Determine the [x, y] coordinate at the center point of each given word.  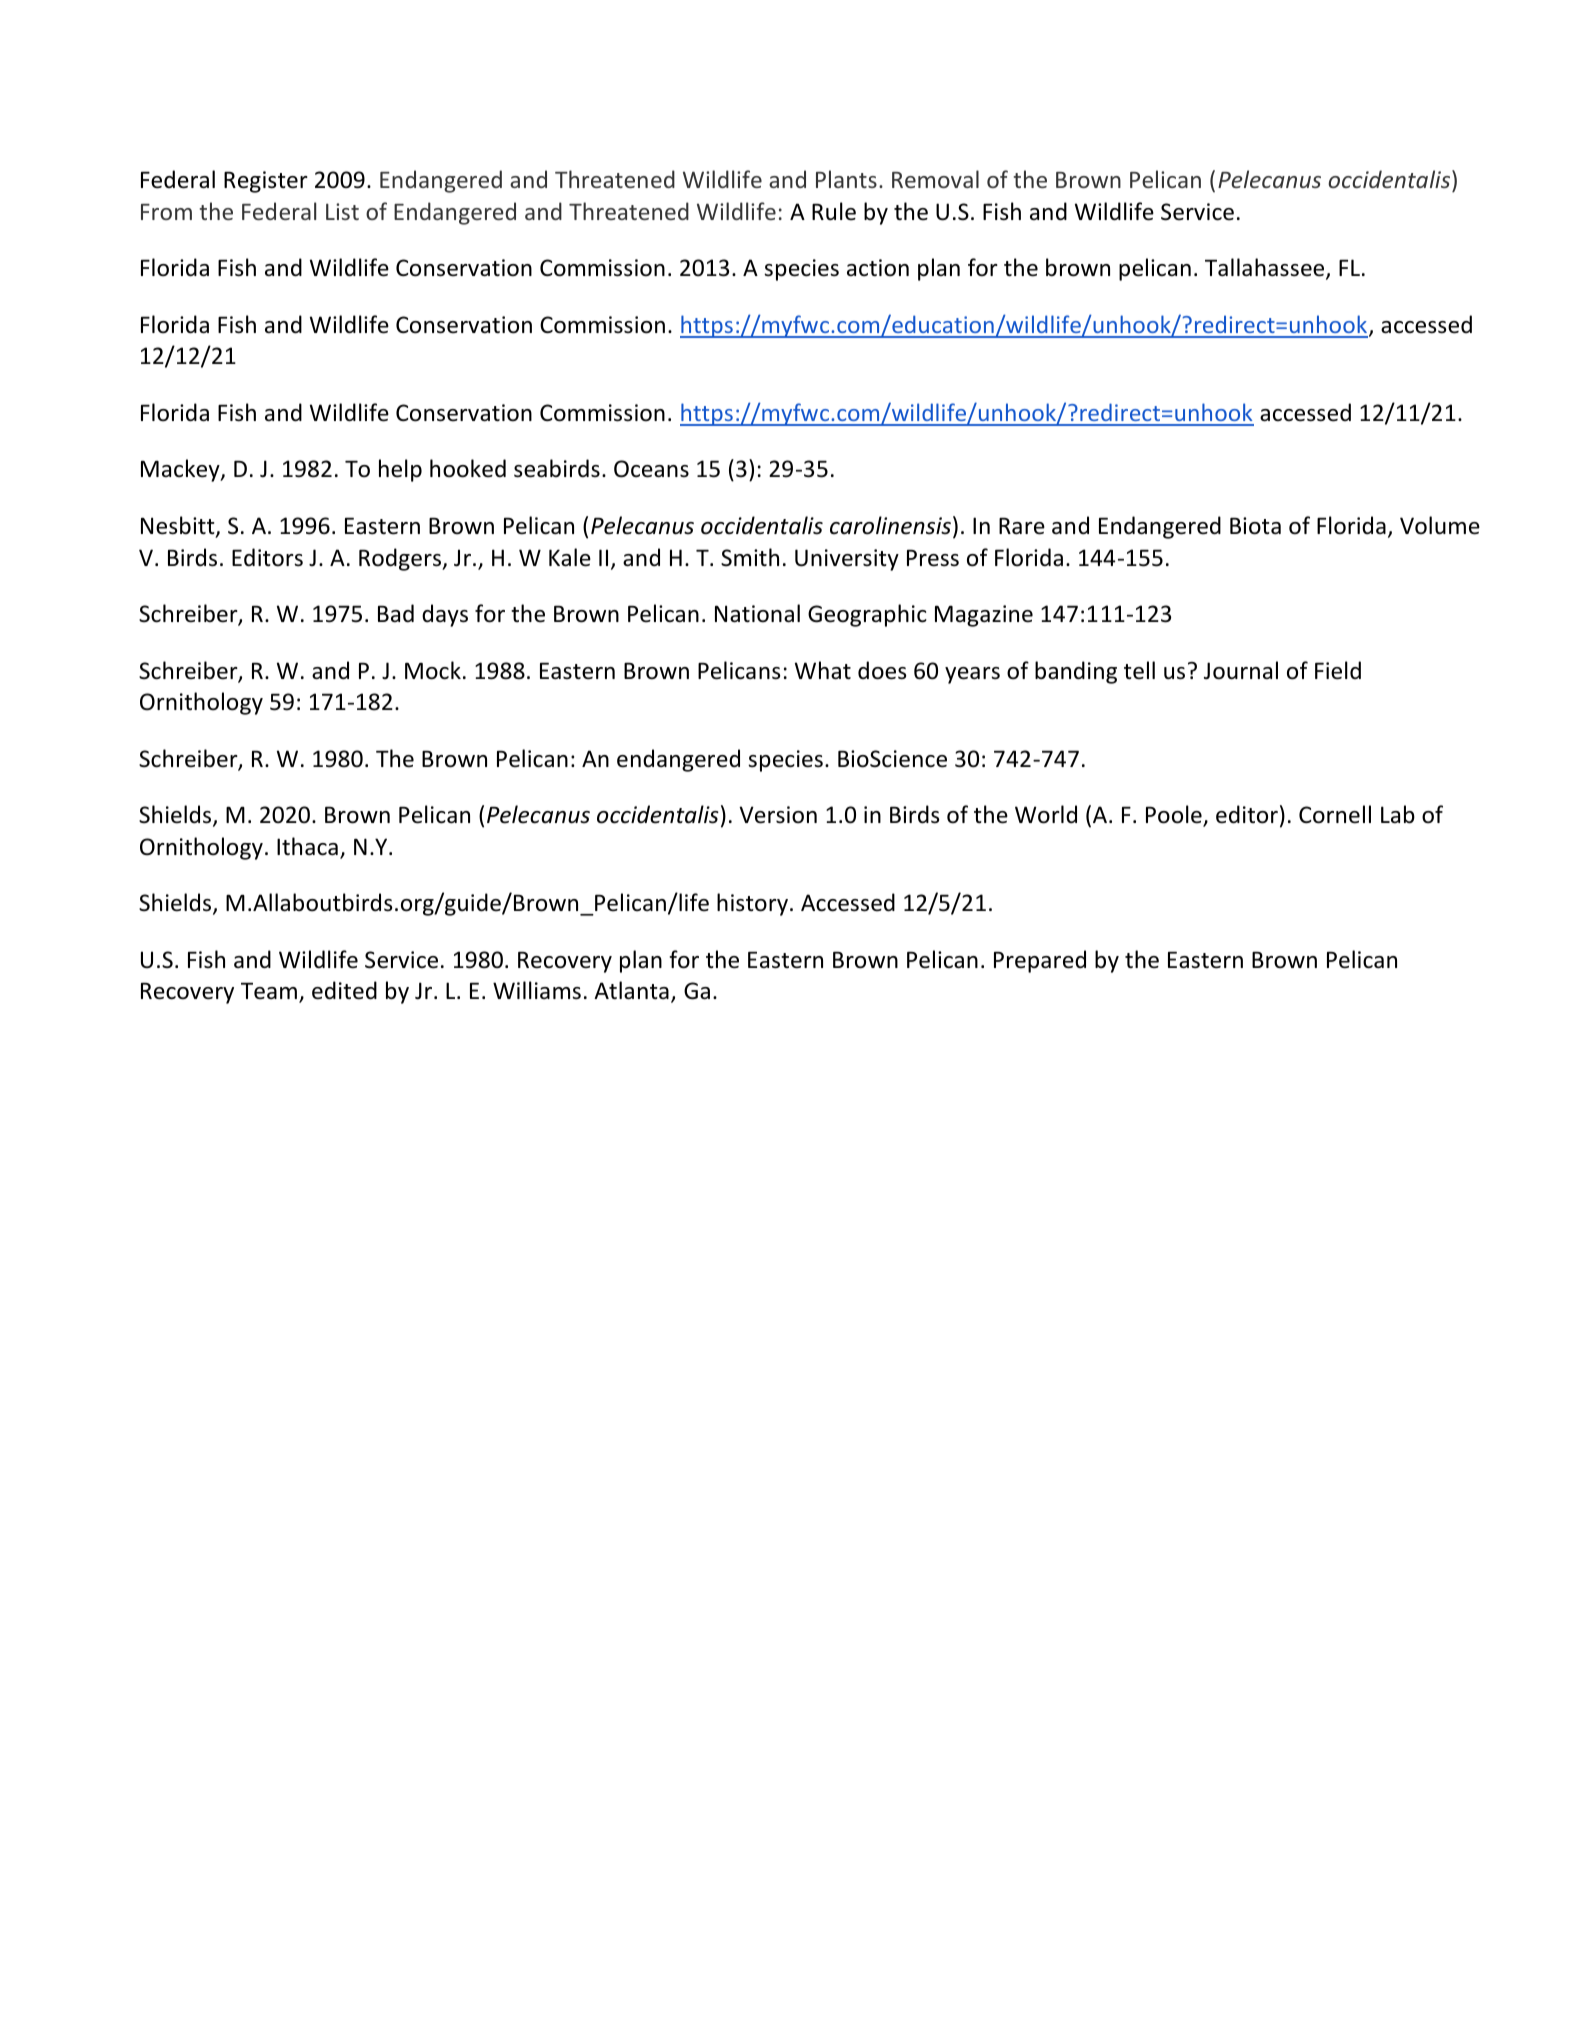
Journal [1241, 670]
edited [344, 990]
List [342, 211]
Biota [1255, 526]
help [400, 470]
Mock [433, 670]
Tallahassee [1266, 269]
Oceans [651, 469]
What [823, 670]
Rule [834, 211]
